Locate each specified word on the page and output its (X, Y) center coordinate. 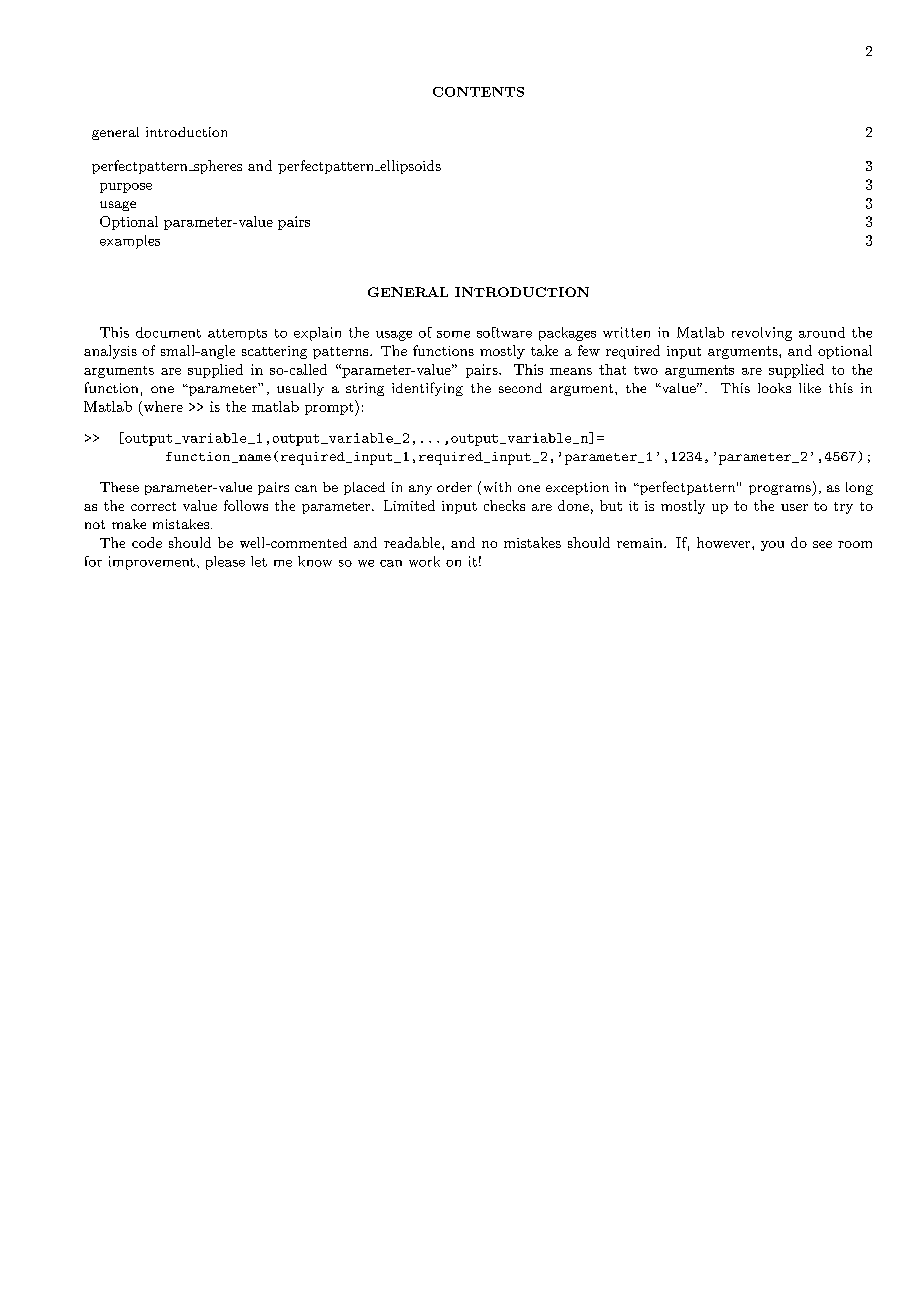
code (147, 542)
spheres (216, 167)
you (772, 546)
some (453, 334)
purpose (126, 188)
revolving (762, 334)
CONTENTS (478, 92)
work (424, 561)
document (168, 332)
